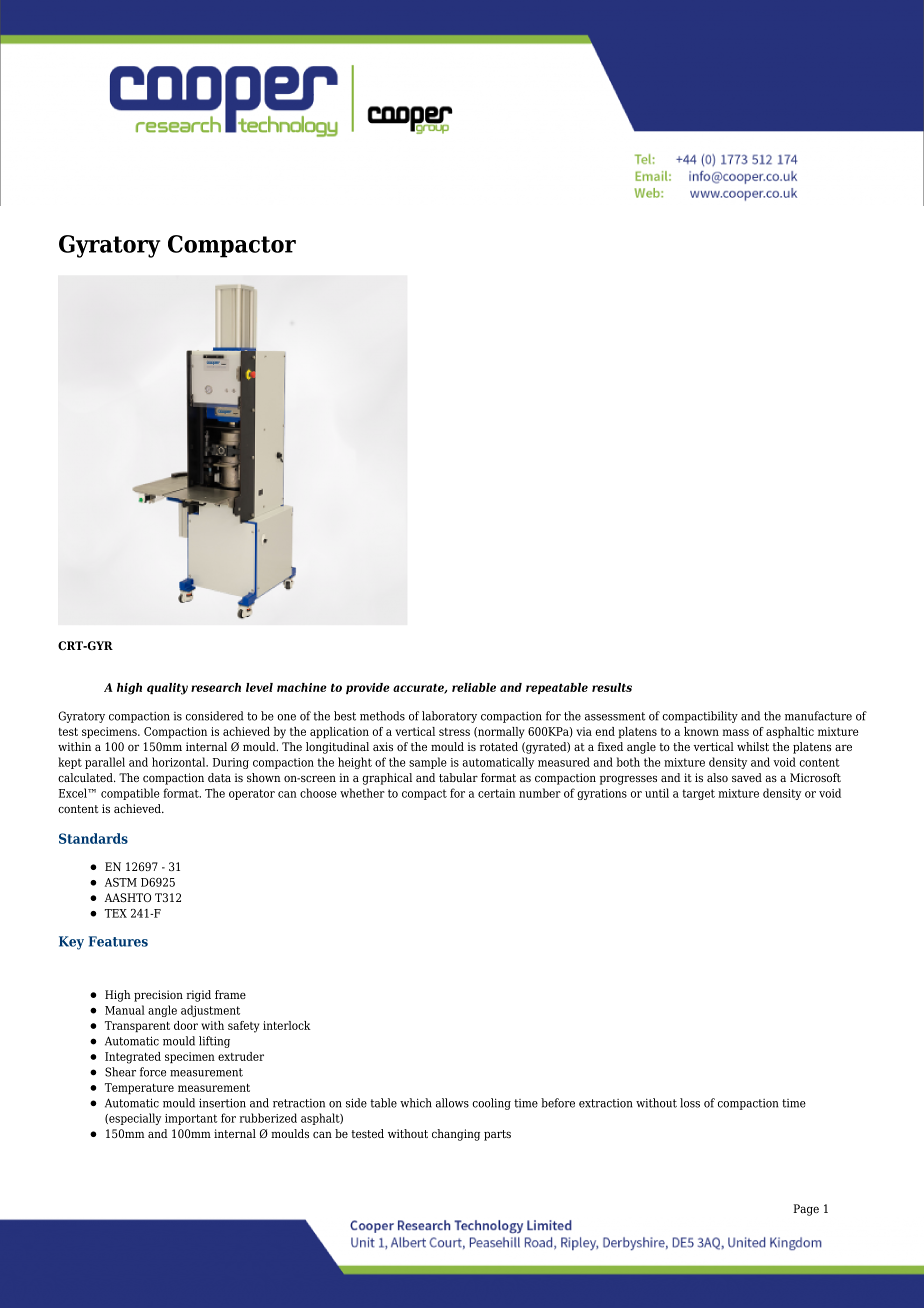  Describe the element at coordinates (456, 1135) in the screenshot. I see `changing` at that location.
